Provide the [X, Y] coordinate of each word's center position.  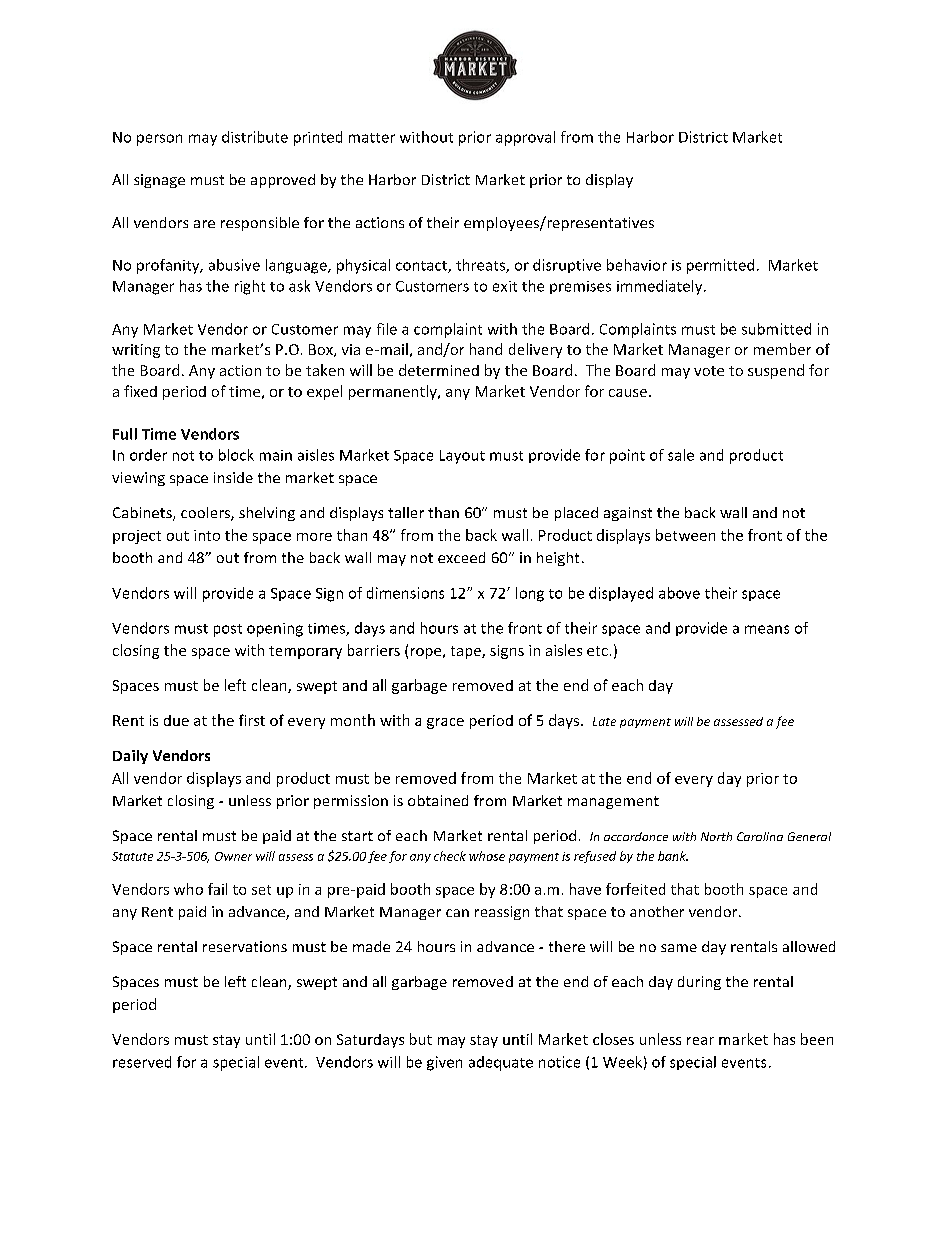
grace [445, 723]
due [176, 720]
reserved [142, 1062]
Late [604, 721]
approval [525, 138]
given [444, 1063]
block [236, 455]
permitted [720, 266]
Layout [462, 457]
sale [681, 455]
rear [700, 1041]
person [159, 140]
